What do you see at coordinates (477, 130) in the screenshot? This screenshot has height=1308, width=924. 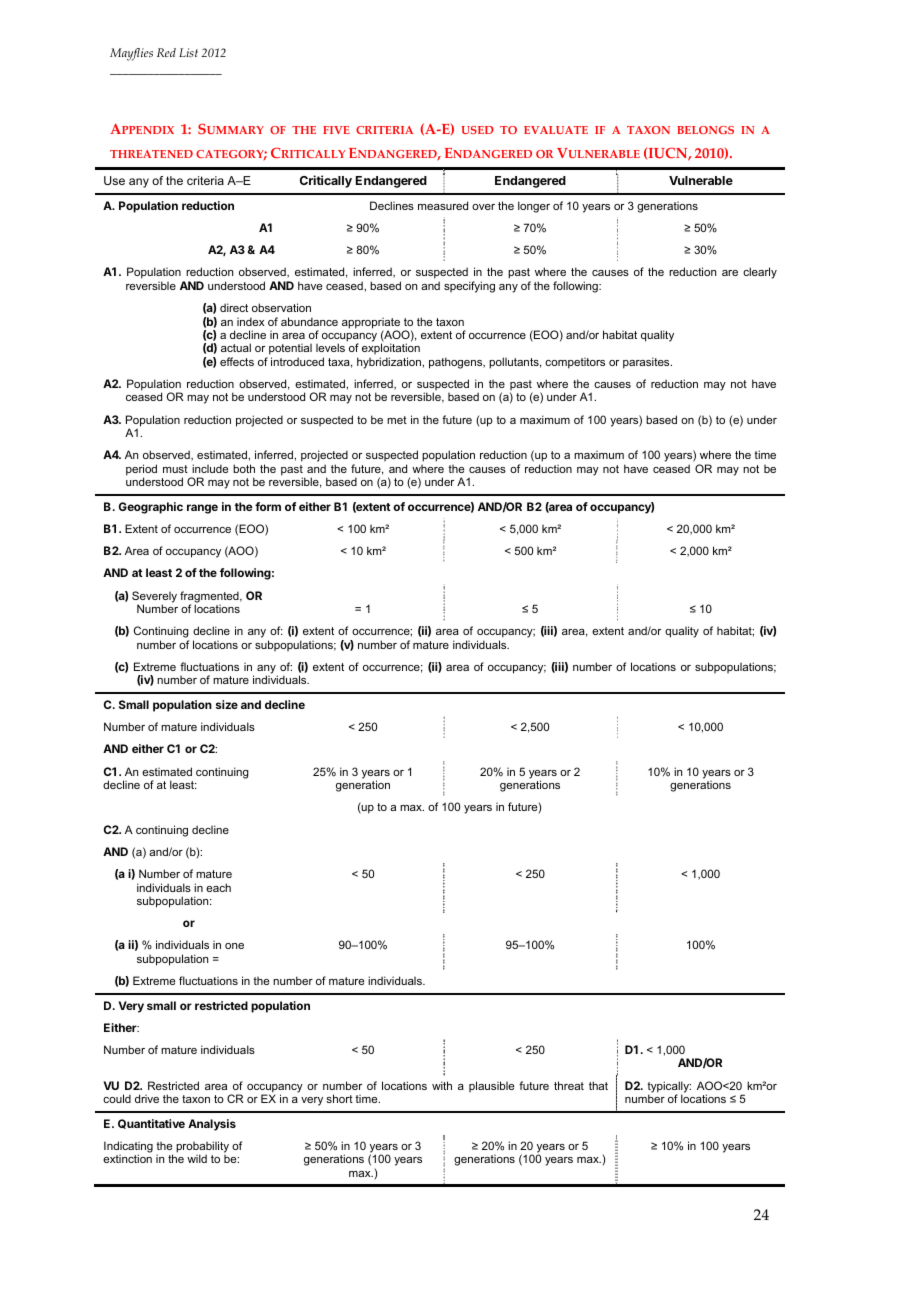 I see `USED` at bounding box center [477, 130].
